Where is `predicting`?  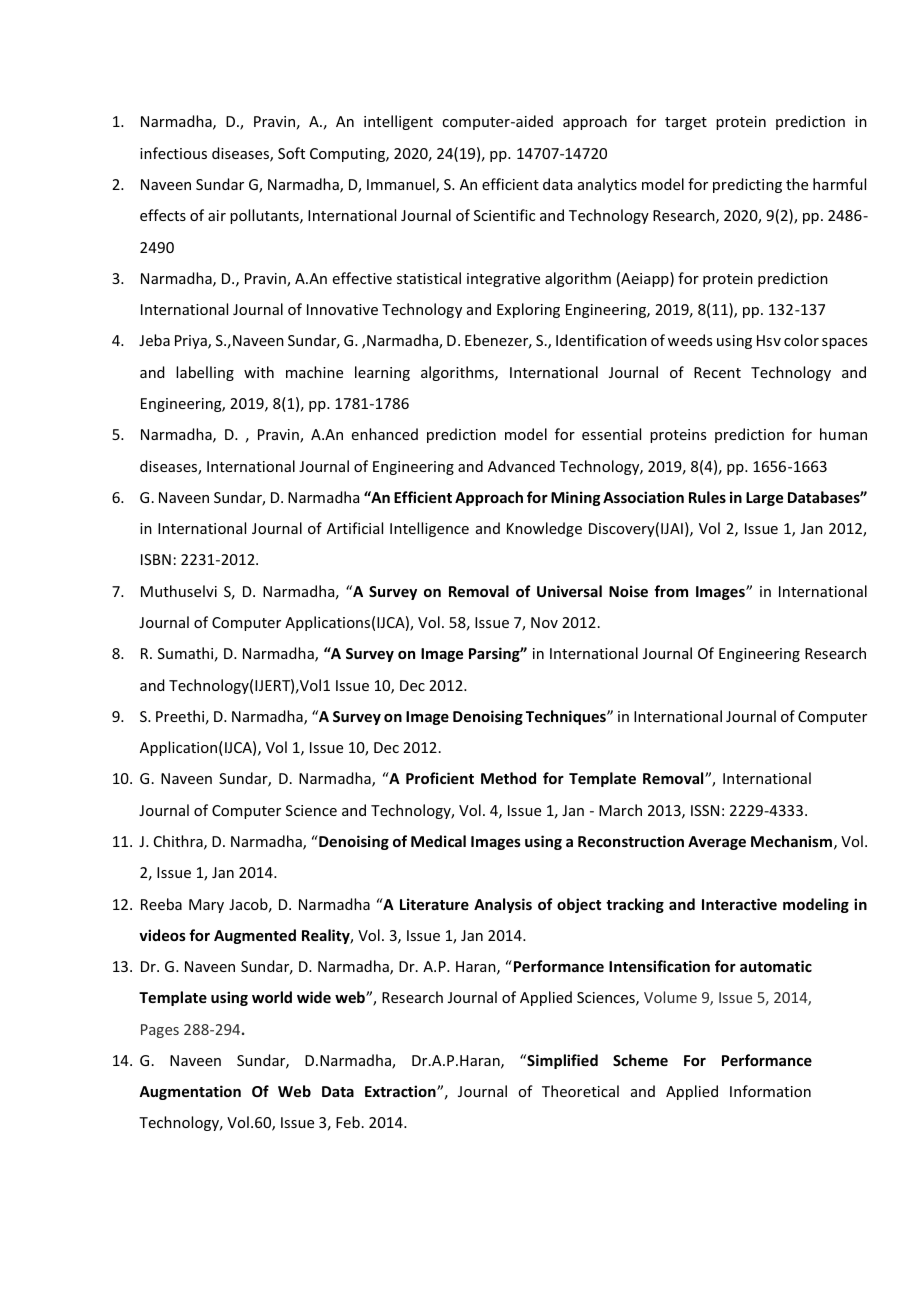 predicting is located at coordinates (747, 185).
